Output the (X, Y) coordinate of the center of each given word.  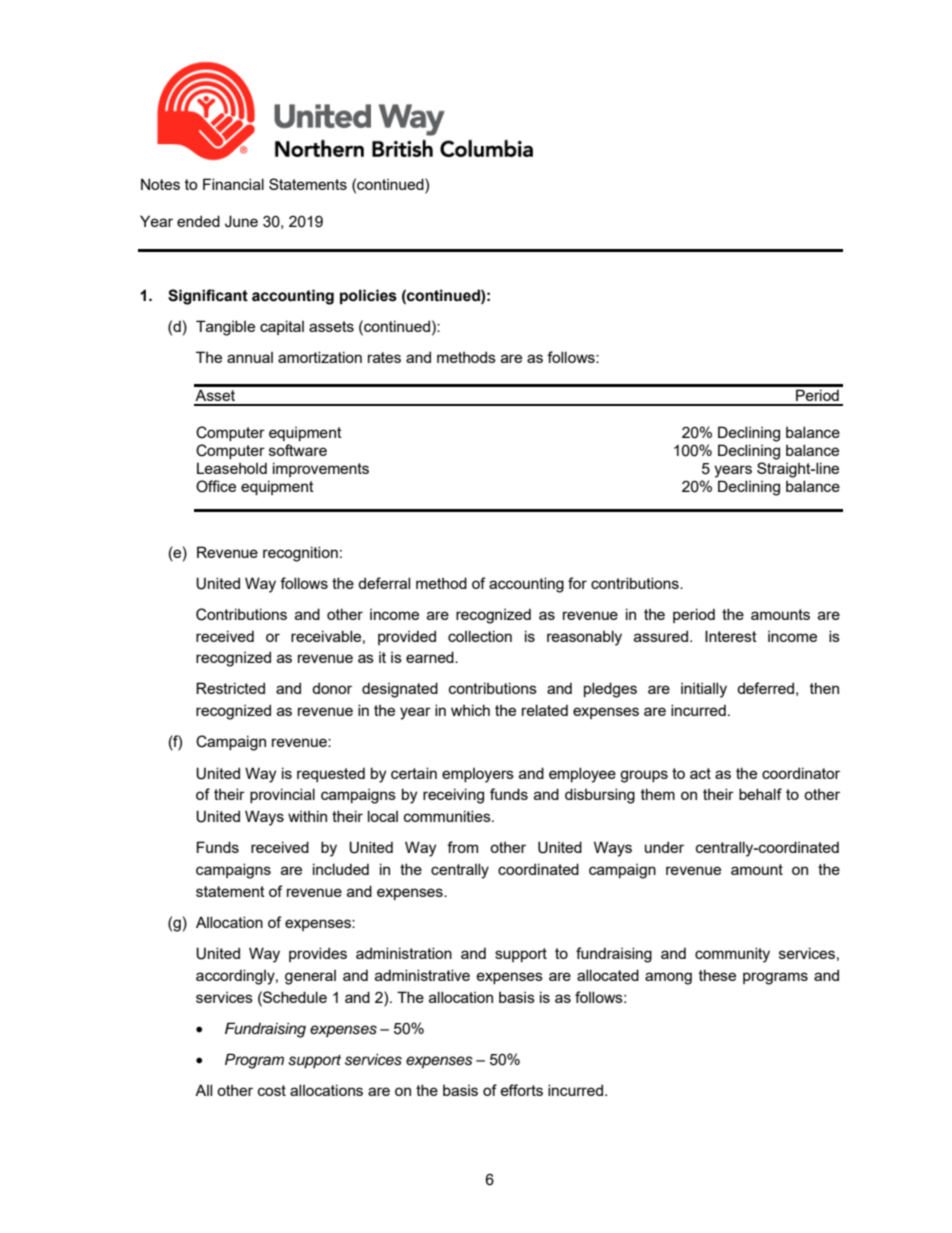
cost (272, 1090)
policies (368, 296)
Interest (731, 636)
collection (480, 636)
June (241, 221)
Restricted (230, 688)
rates (384, 357)
